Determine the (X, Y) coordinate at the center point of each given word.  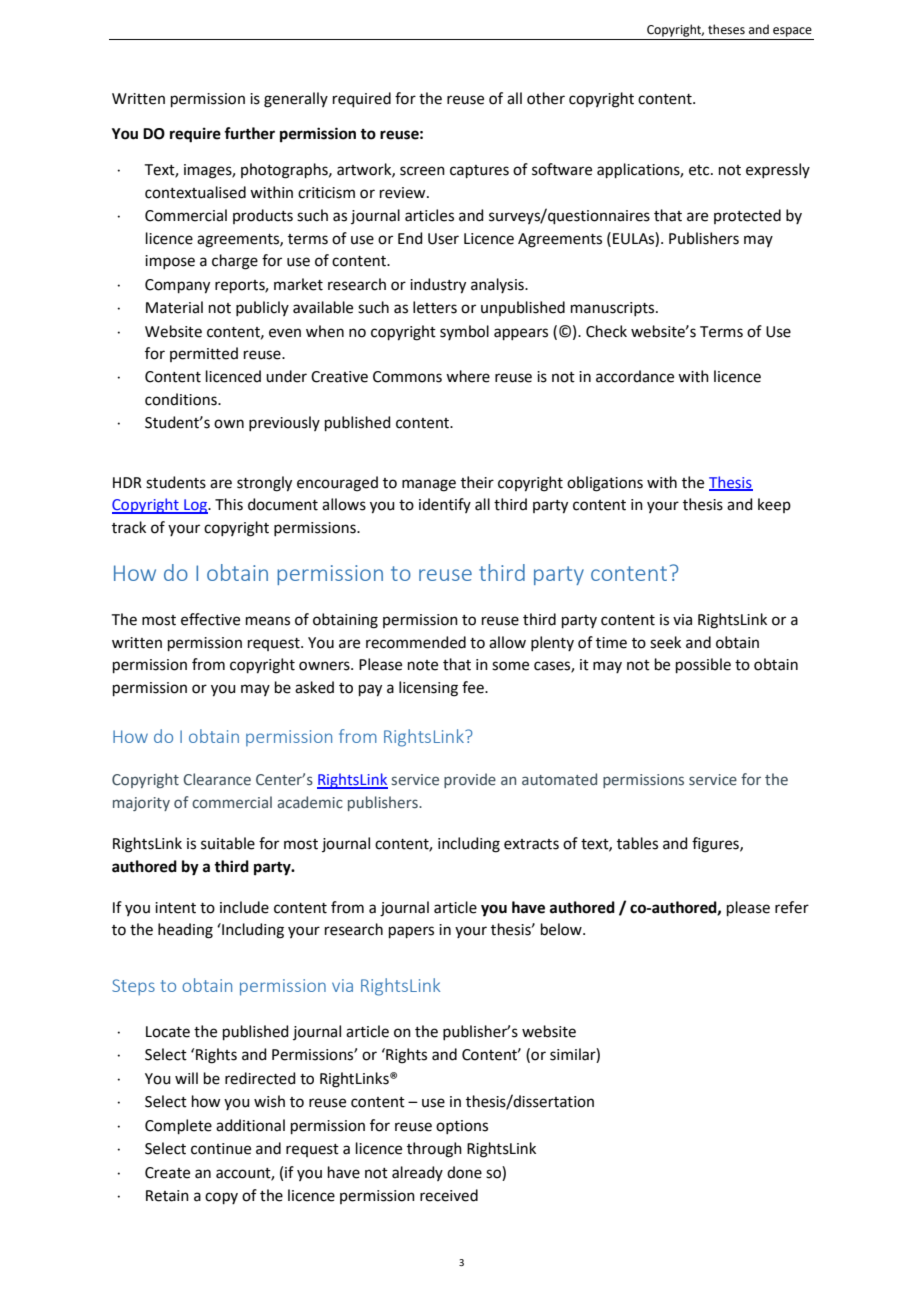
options (462, 1127)
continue (221, 1149)
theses (726, 29)
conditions (182, 399)
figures (716, 845)
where (468, 376)
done (464, 1172)
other (546, 98)
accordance (635, 376)
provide (470, 780)
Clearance (217, 779)
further (249, 133)
